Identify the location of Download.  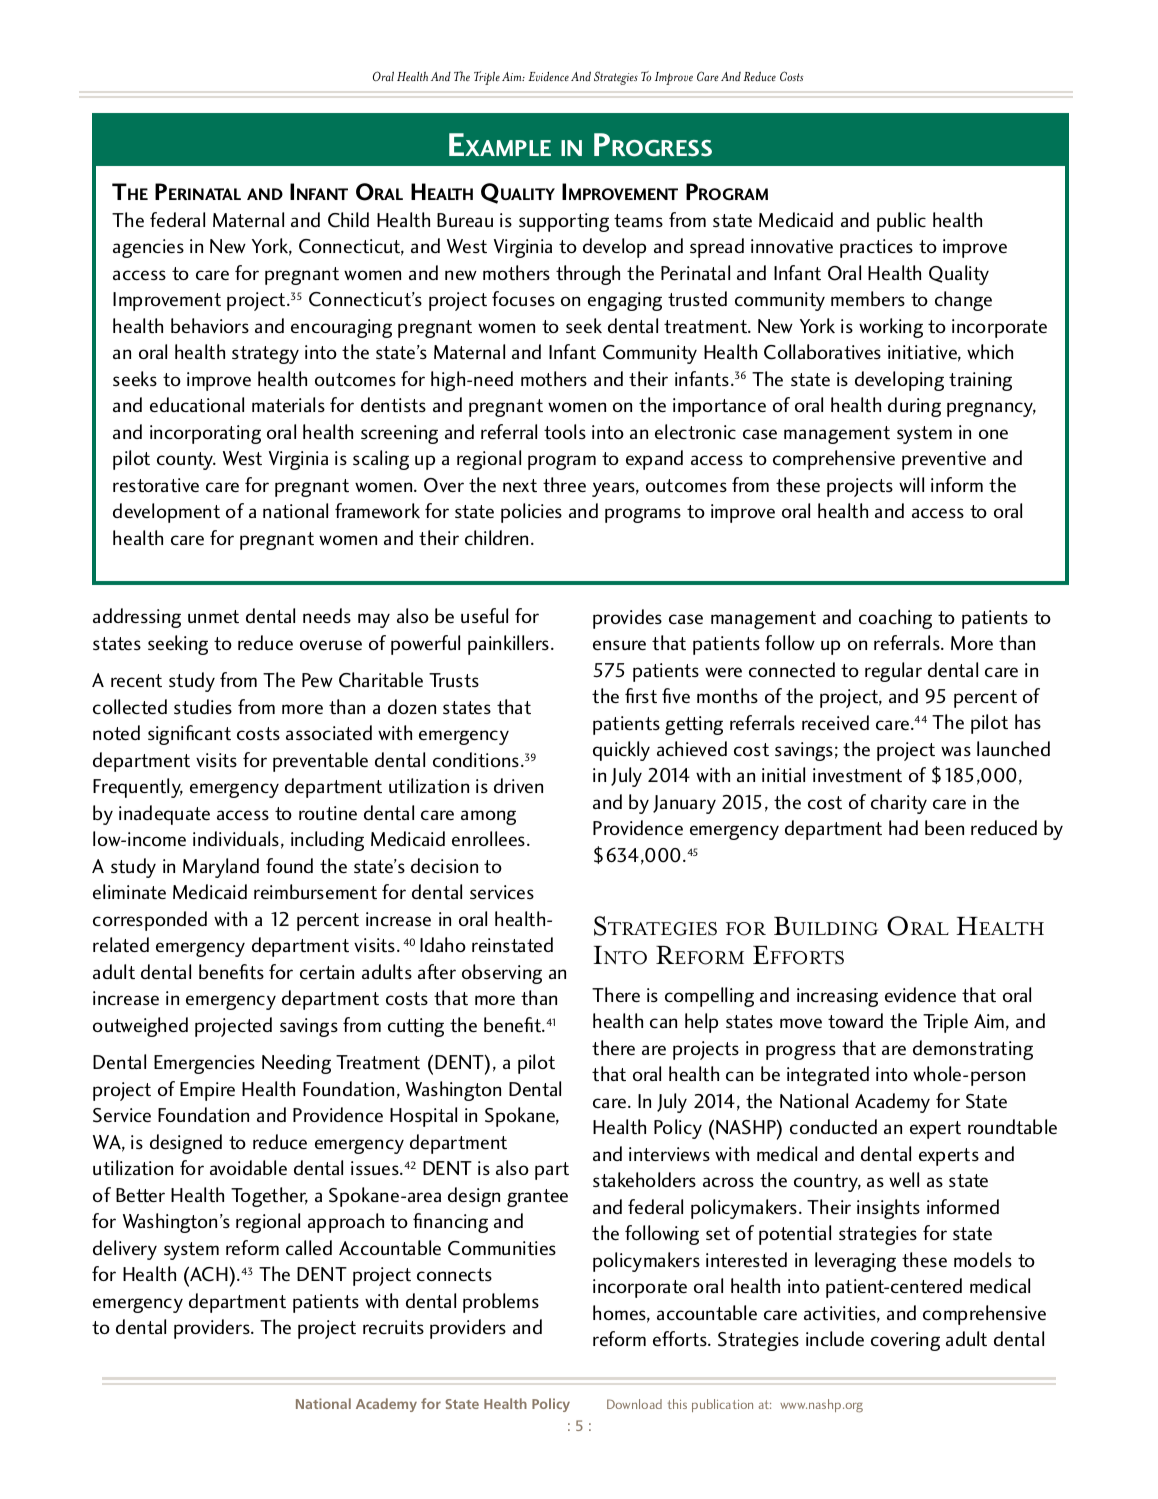
(634, 1404).
